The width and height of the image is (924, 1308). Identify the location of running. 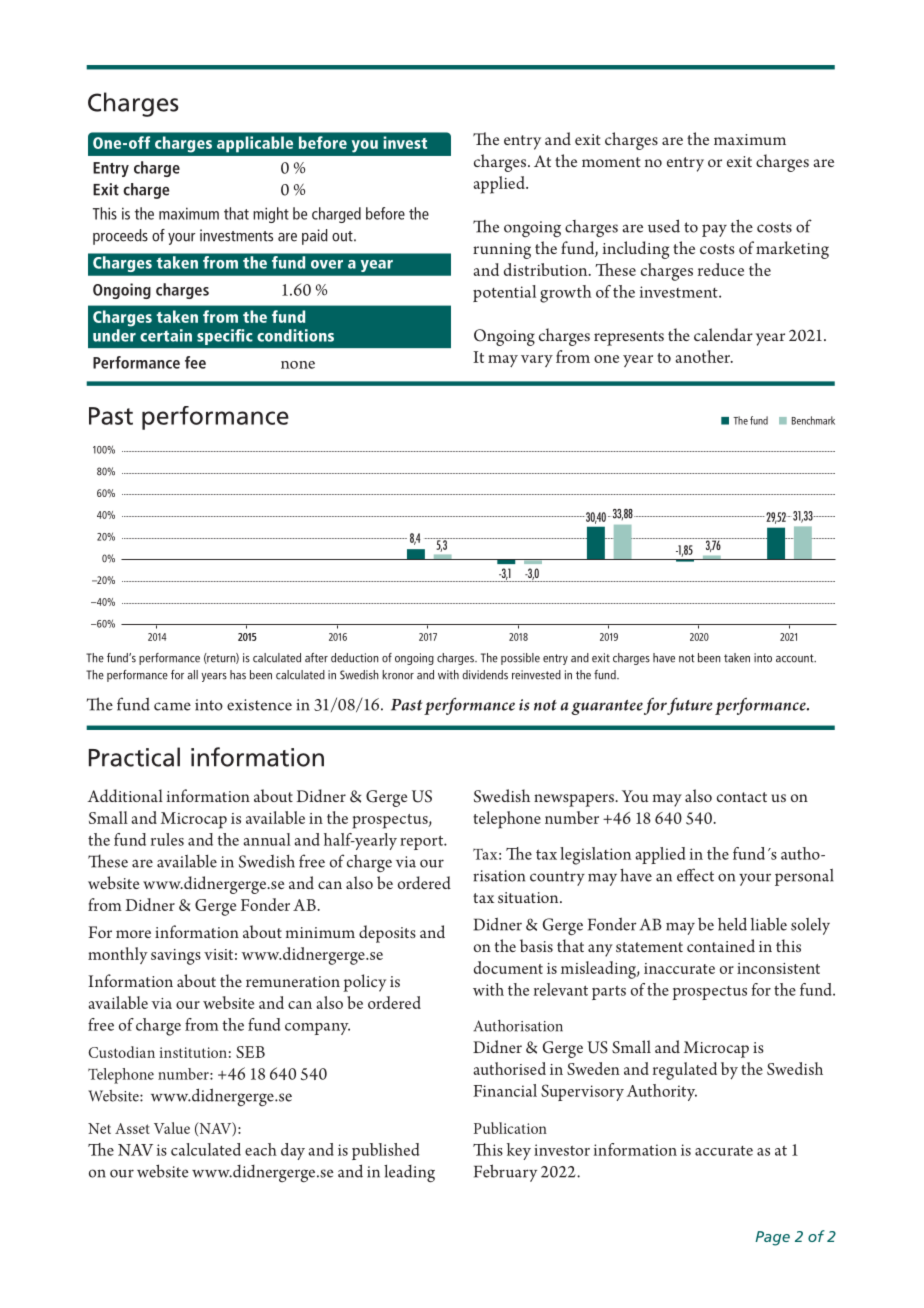
(502, 251).
